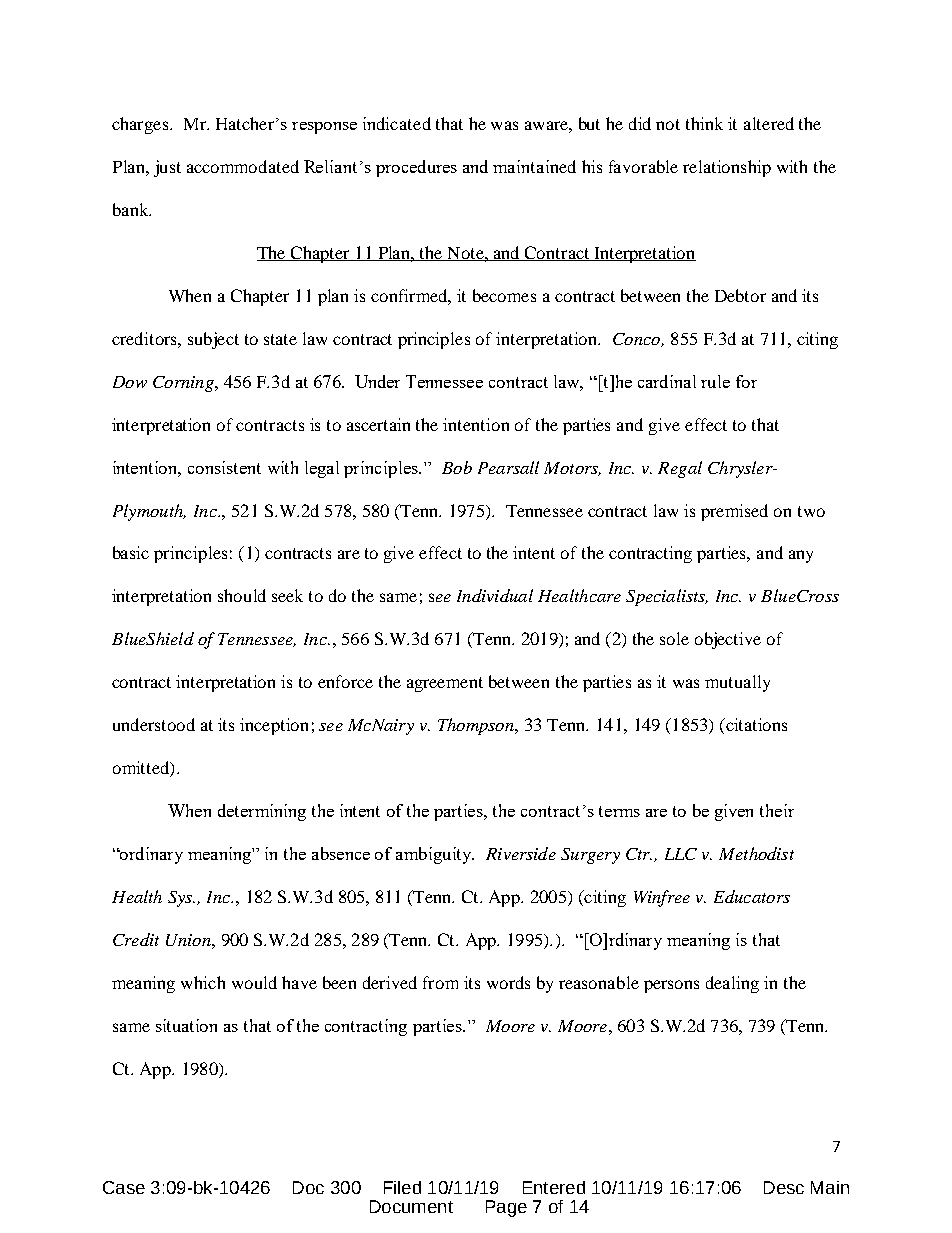  Describe the element at coordinates (727, 168) in the screenshot. I see `relationship` at that location.
